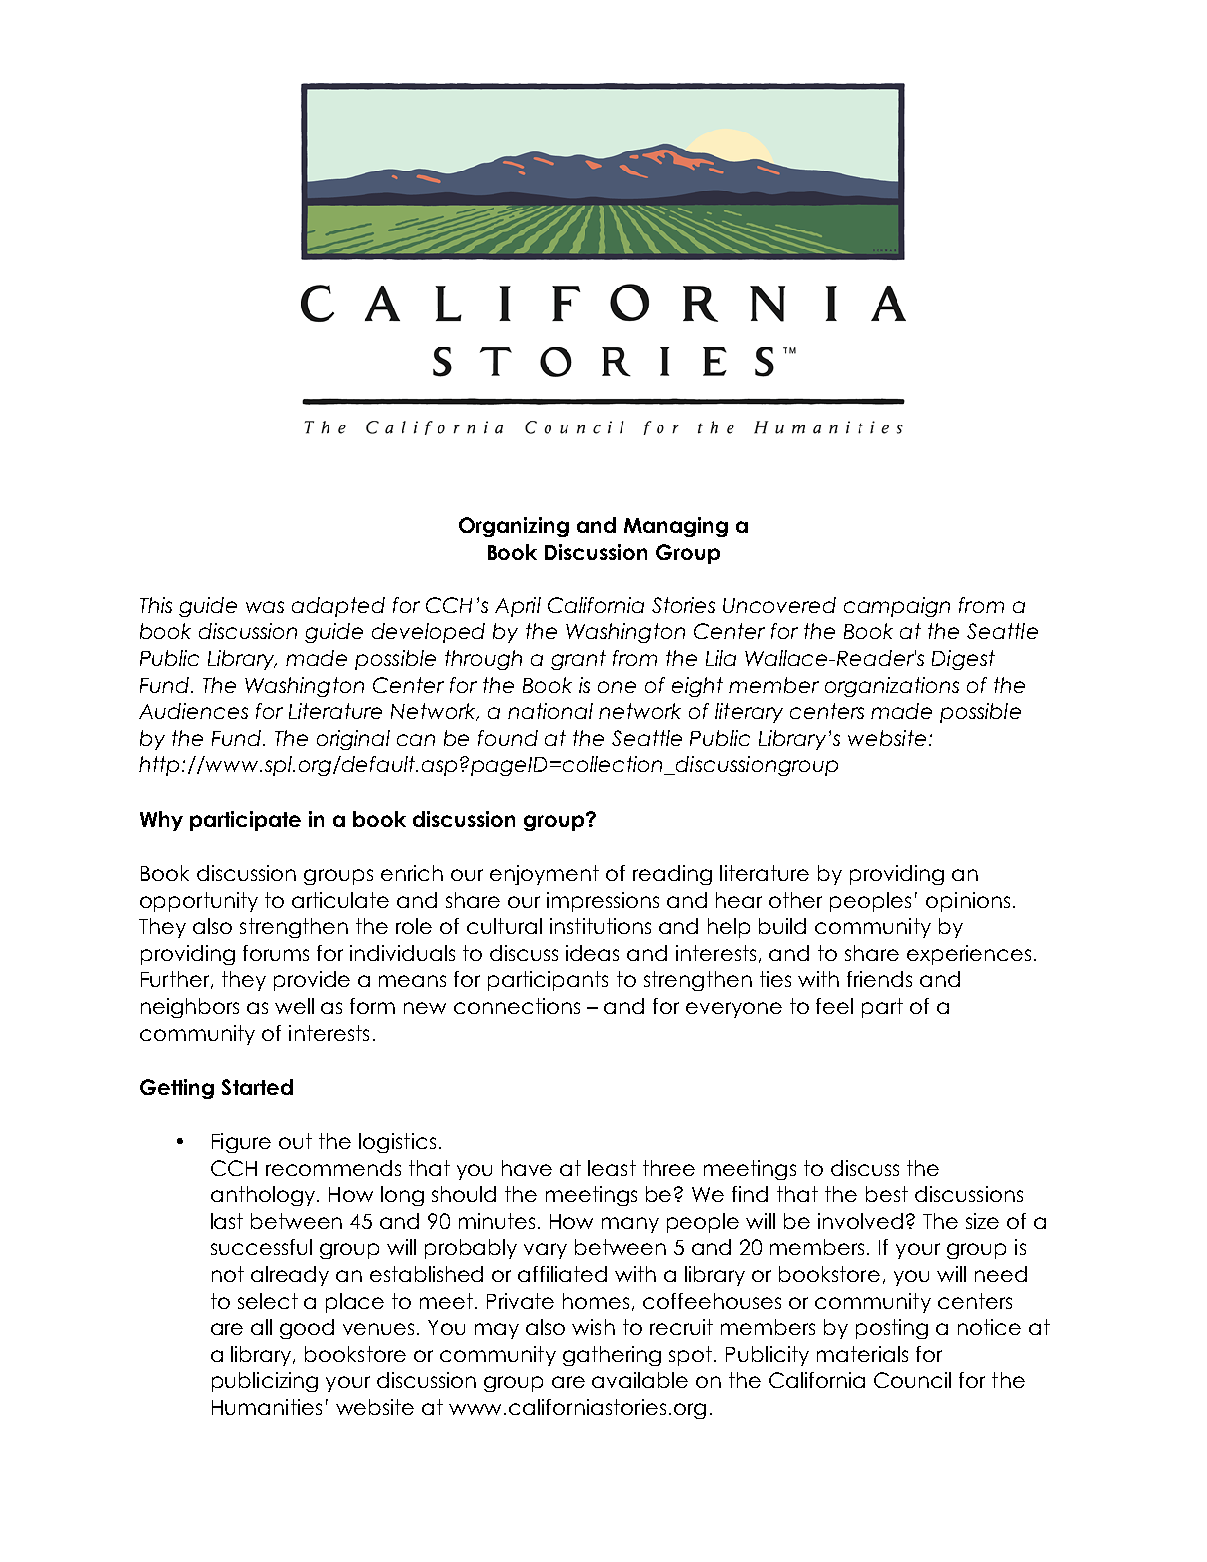 The image size is (1207, 1562). What do you see at coordinates (862, 1354) in the image?
I see `materials` at bounding box center [862, 1354].
